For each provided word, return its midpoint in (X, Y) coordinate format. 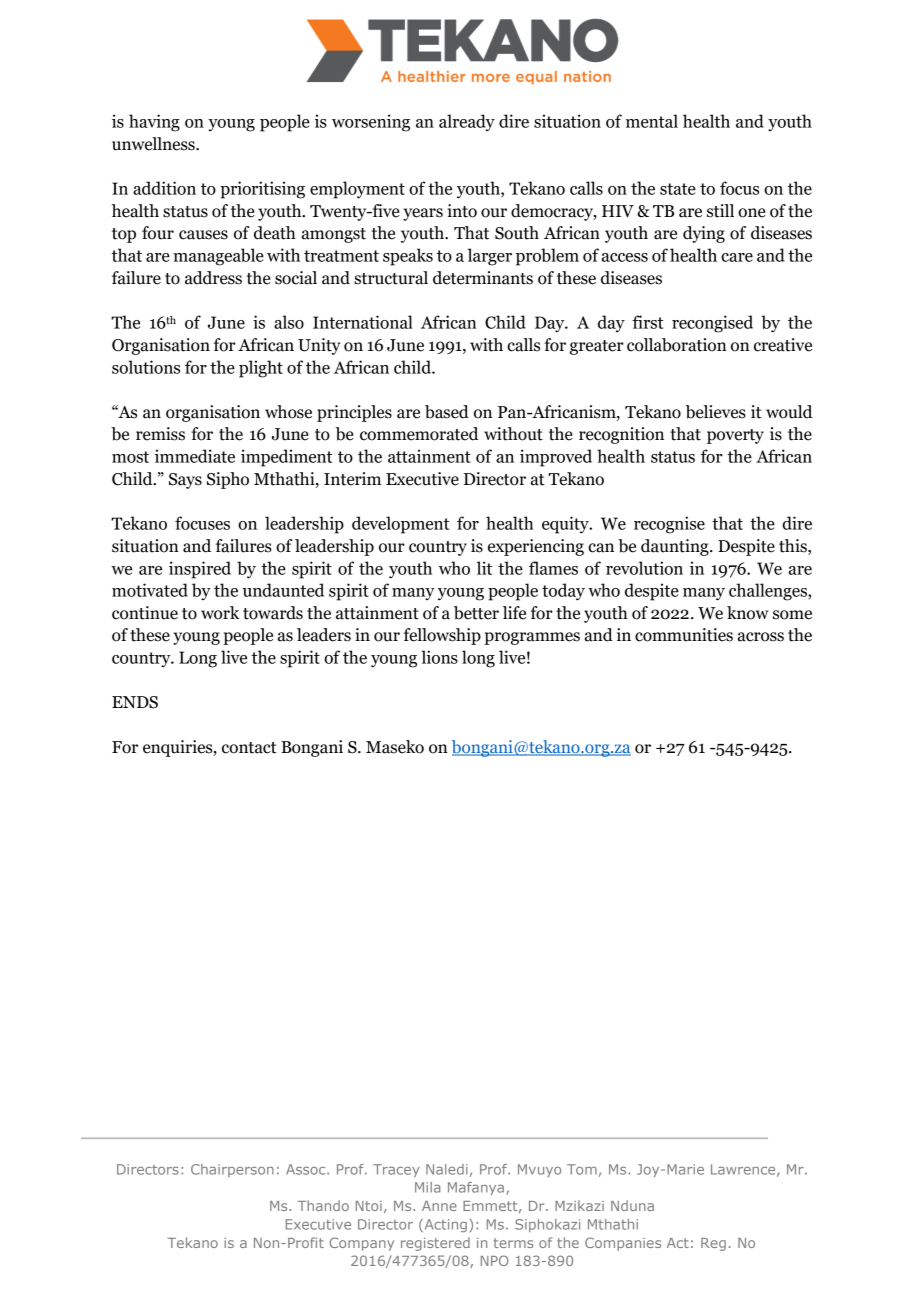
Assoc (307, 1169)
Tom (582, 1169)
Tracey (396, 1170)
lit (484, 568)
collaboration (677, 345)
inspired (200, 570)
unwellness (154, 144)
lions (439, 657)
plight (261, 369)
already (467, 123)
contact (249, 748)
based (447, 412)
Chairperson (232, 1170)
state (678, 189)
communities (684, 635)
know (747, 613)
